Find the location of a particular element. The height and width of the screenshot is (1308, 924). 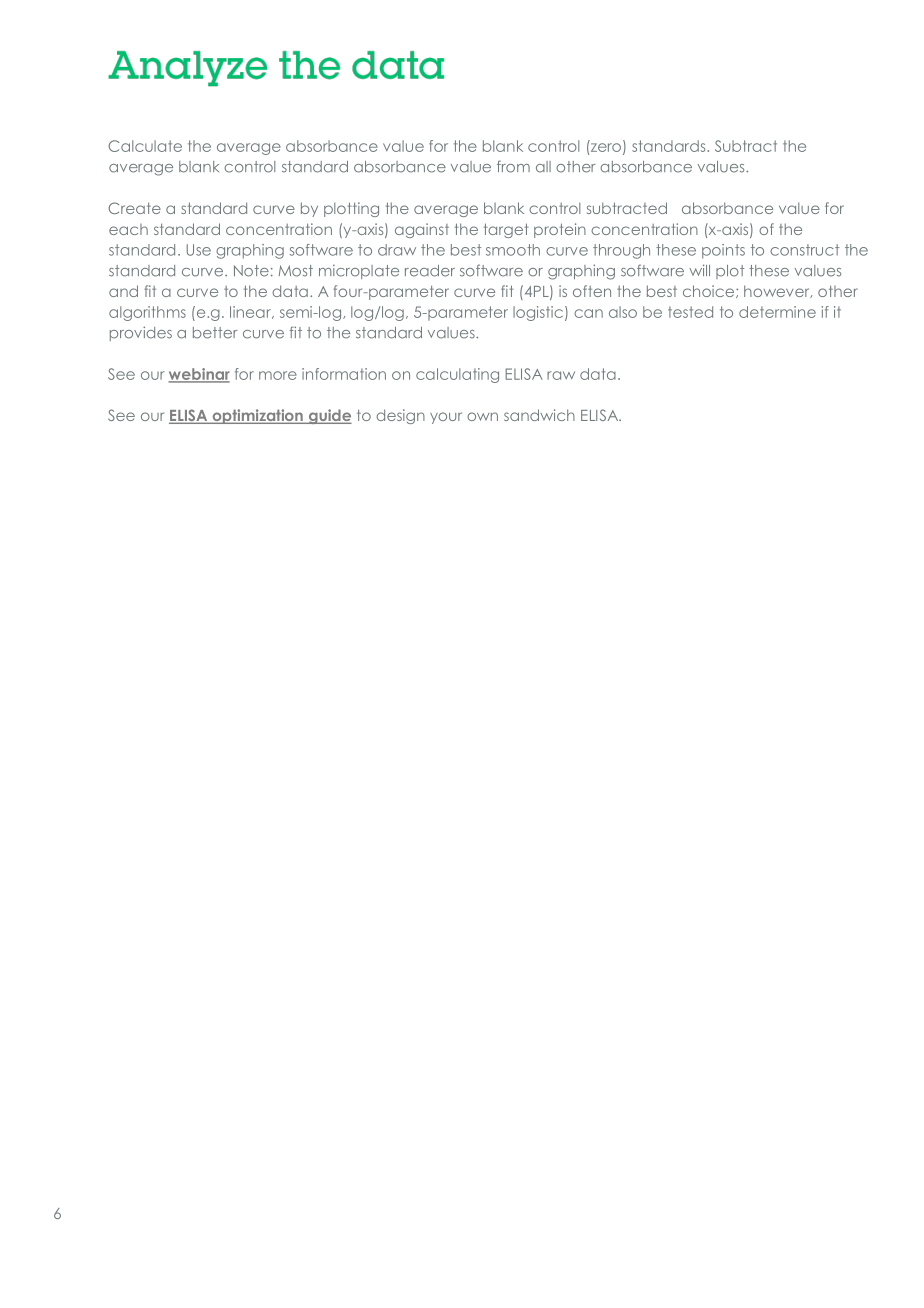

Calculate is located at coordinates (145, 146).
